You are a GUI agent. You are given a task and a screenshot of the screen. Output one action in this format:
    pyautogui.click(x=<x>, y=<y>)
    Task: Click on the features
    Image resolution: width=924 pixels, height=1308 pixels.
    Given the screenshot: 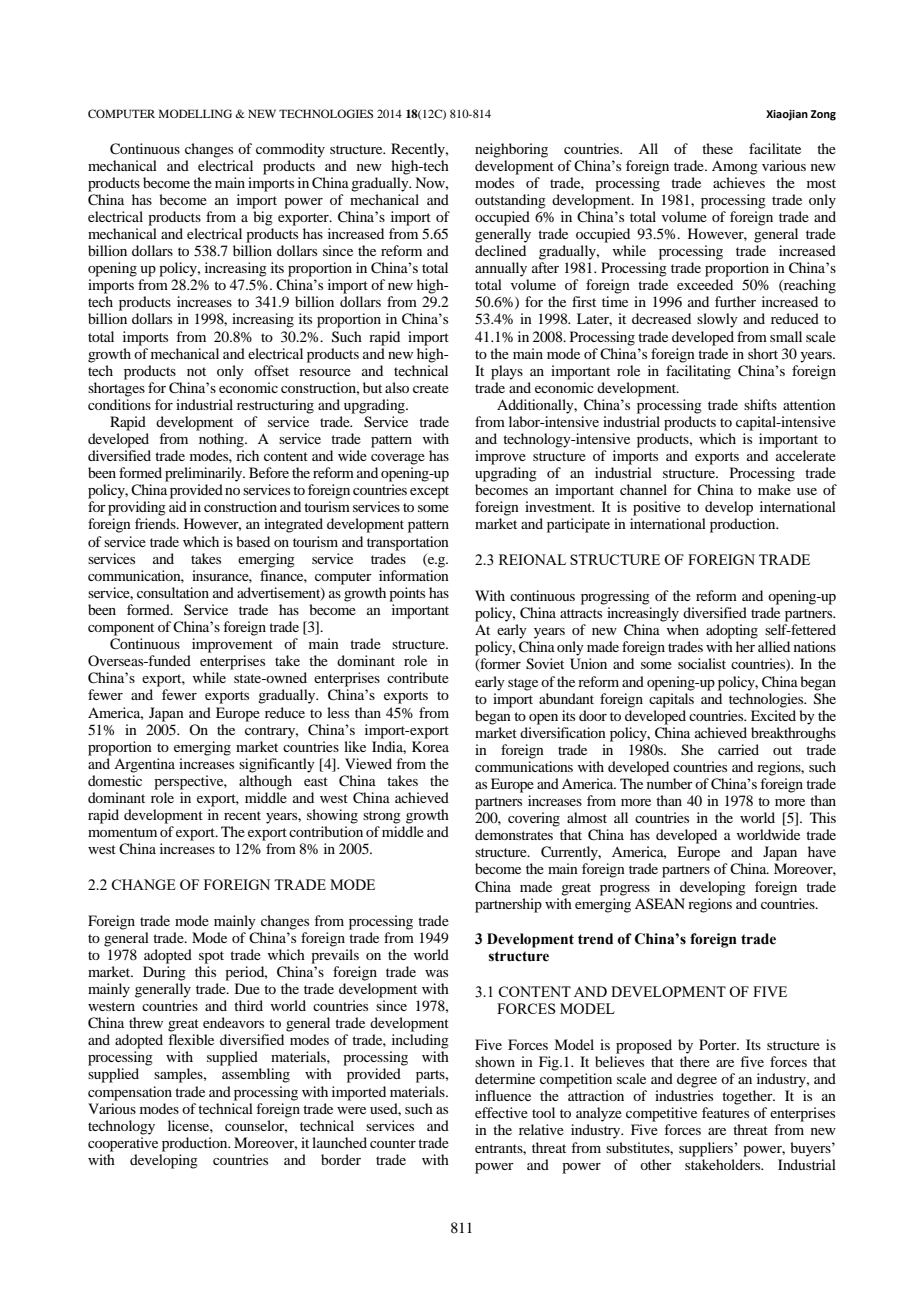 What is the action you would take?
    pyautogui.click(x=725, y=1112)
